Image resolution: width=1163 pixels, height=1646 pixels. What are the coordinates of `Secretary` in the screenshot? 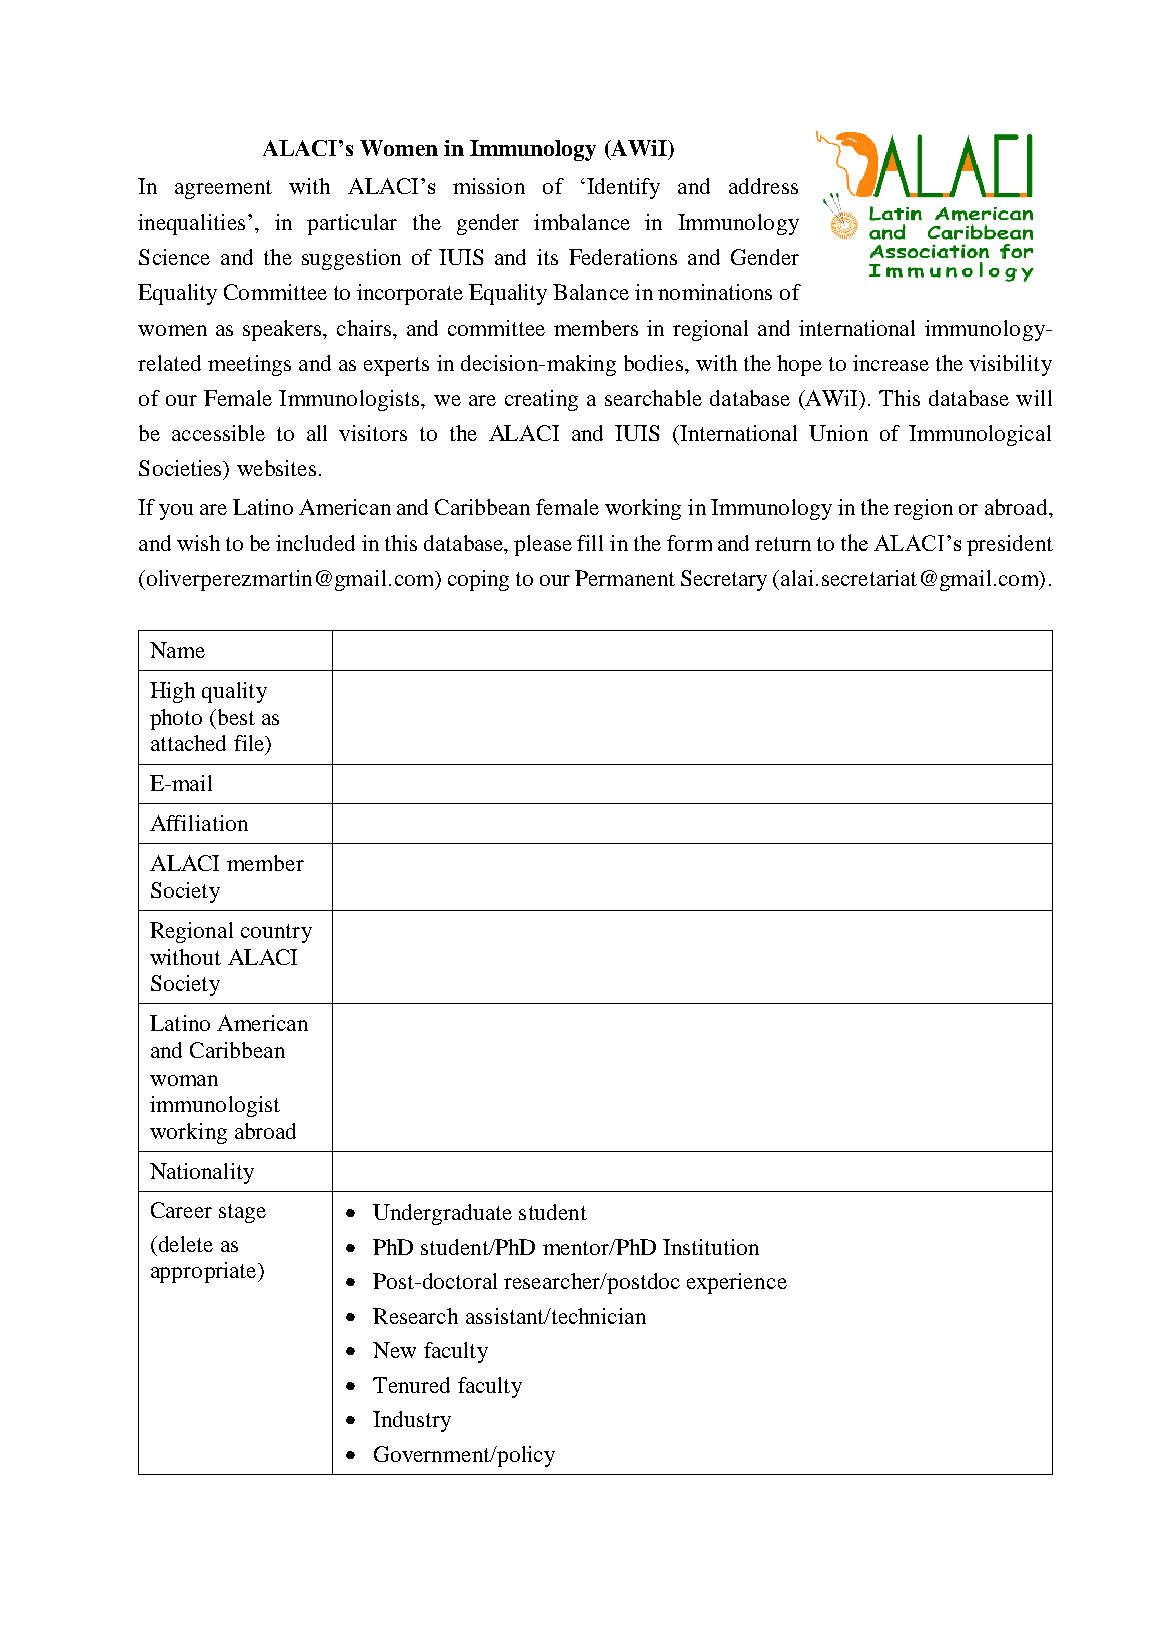 It's located at (724, 580).
